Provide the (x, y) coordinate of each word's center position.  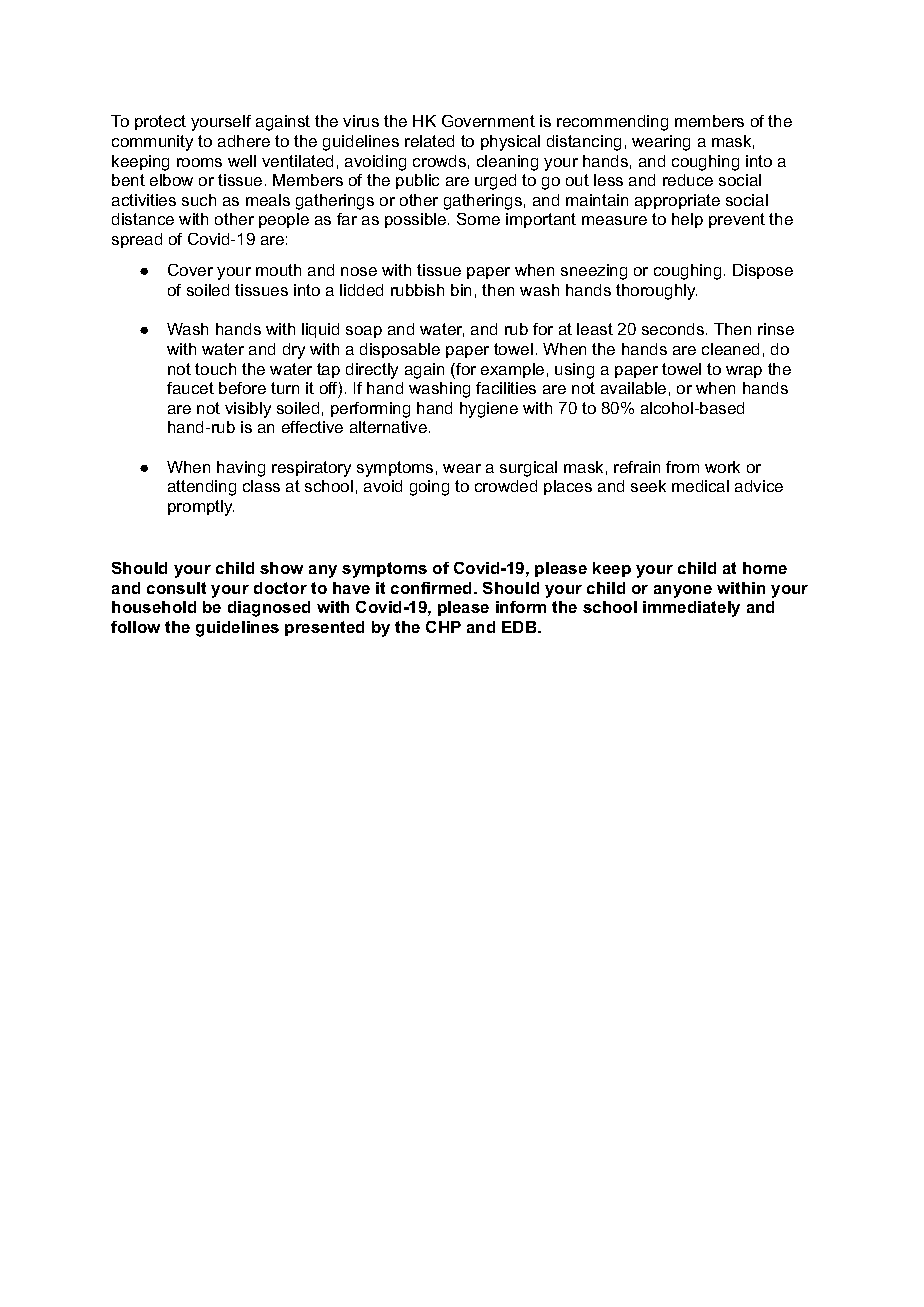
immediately (691, 609)
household (154, 607)
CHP (443, 627)
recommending (612, 123)
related (429, 141)
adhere (244, 141)
